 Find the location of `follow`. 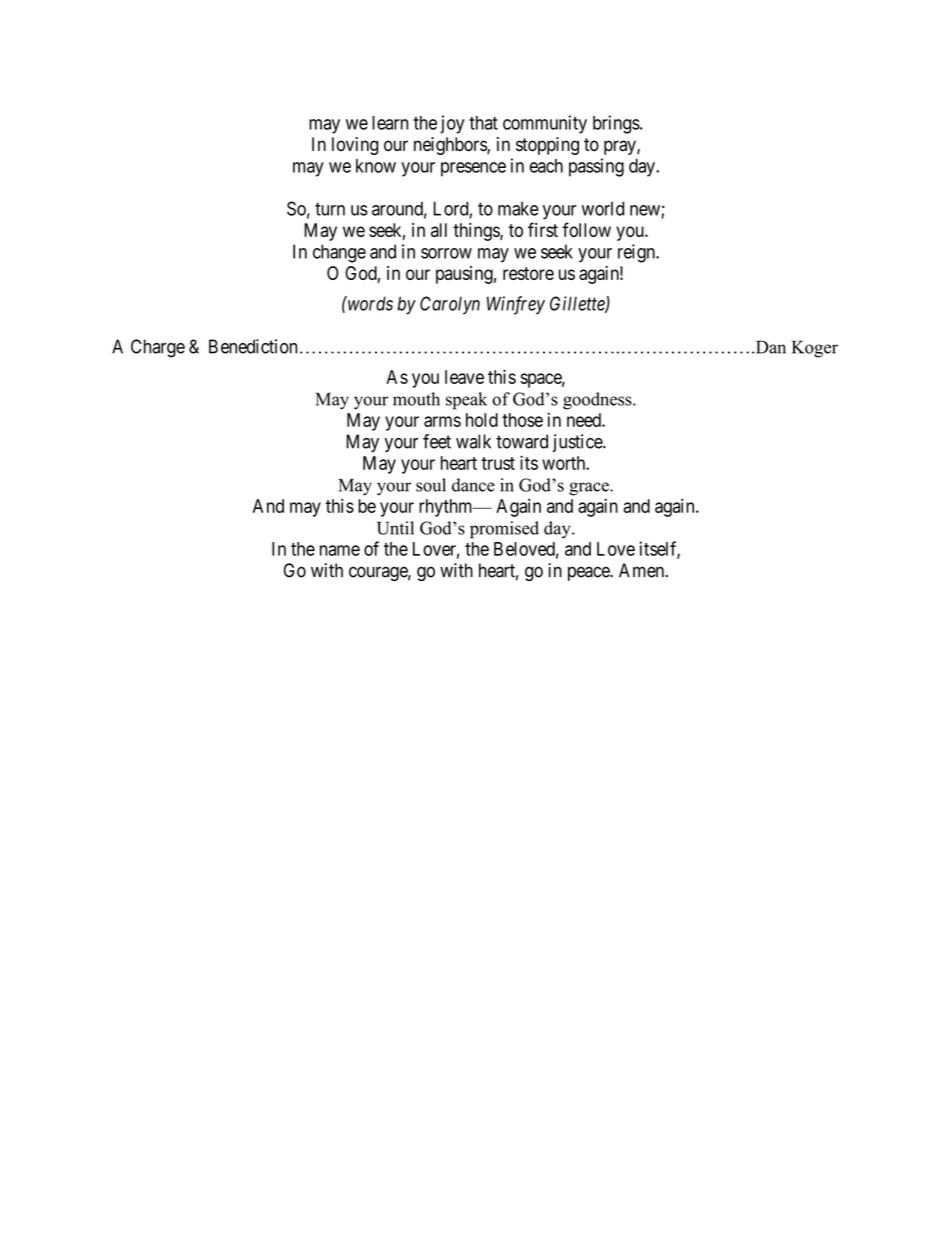

follow is located at coordinates (586, 229).
